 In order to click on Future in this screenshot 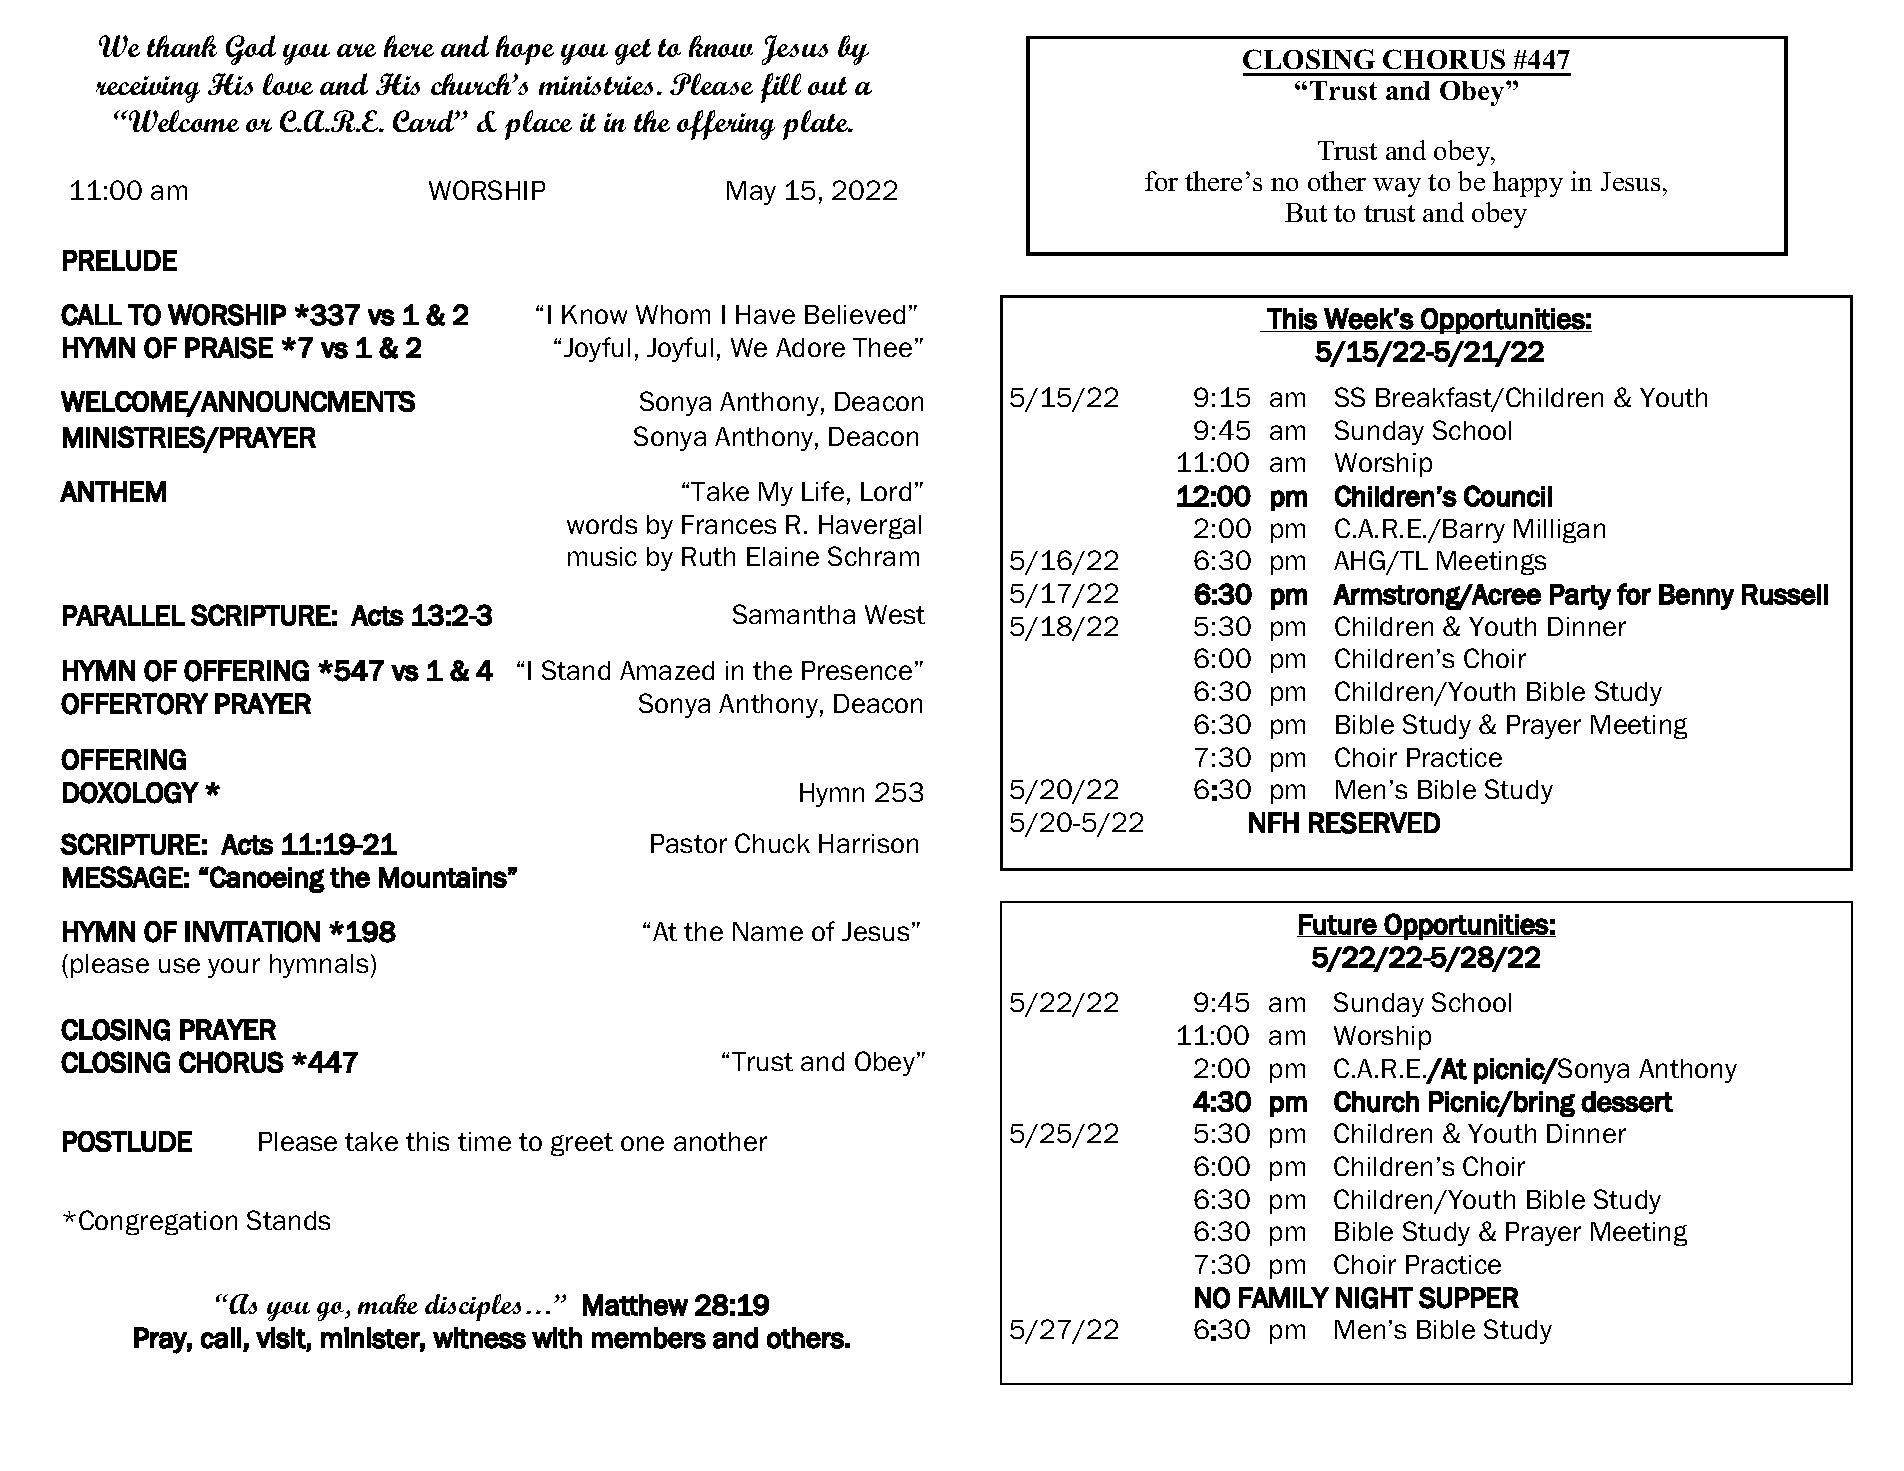, I will do `click(1337, 925)`.
